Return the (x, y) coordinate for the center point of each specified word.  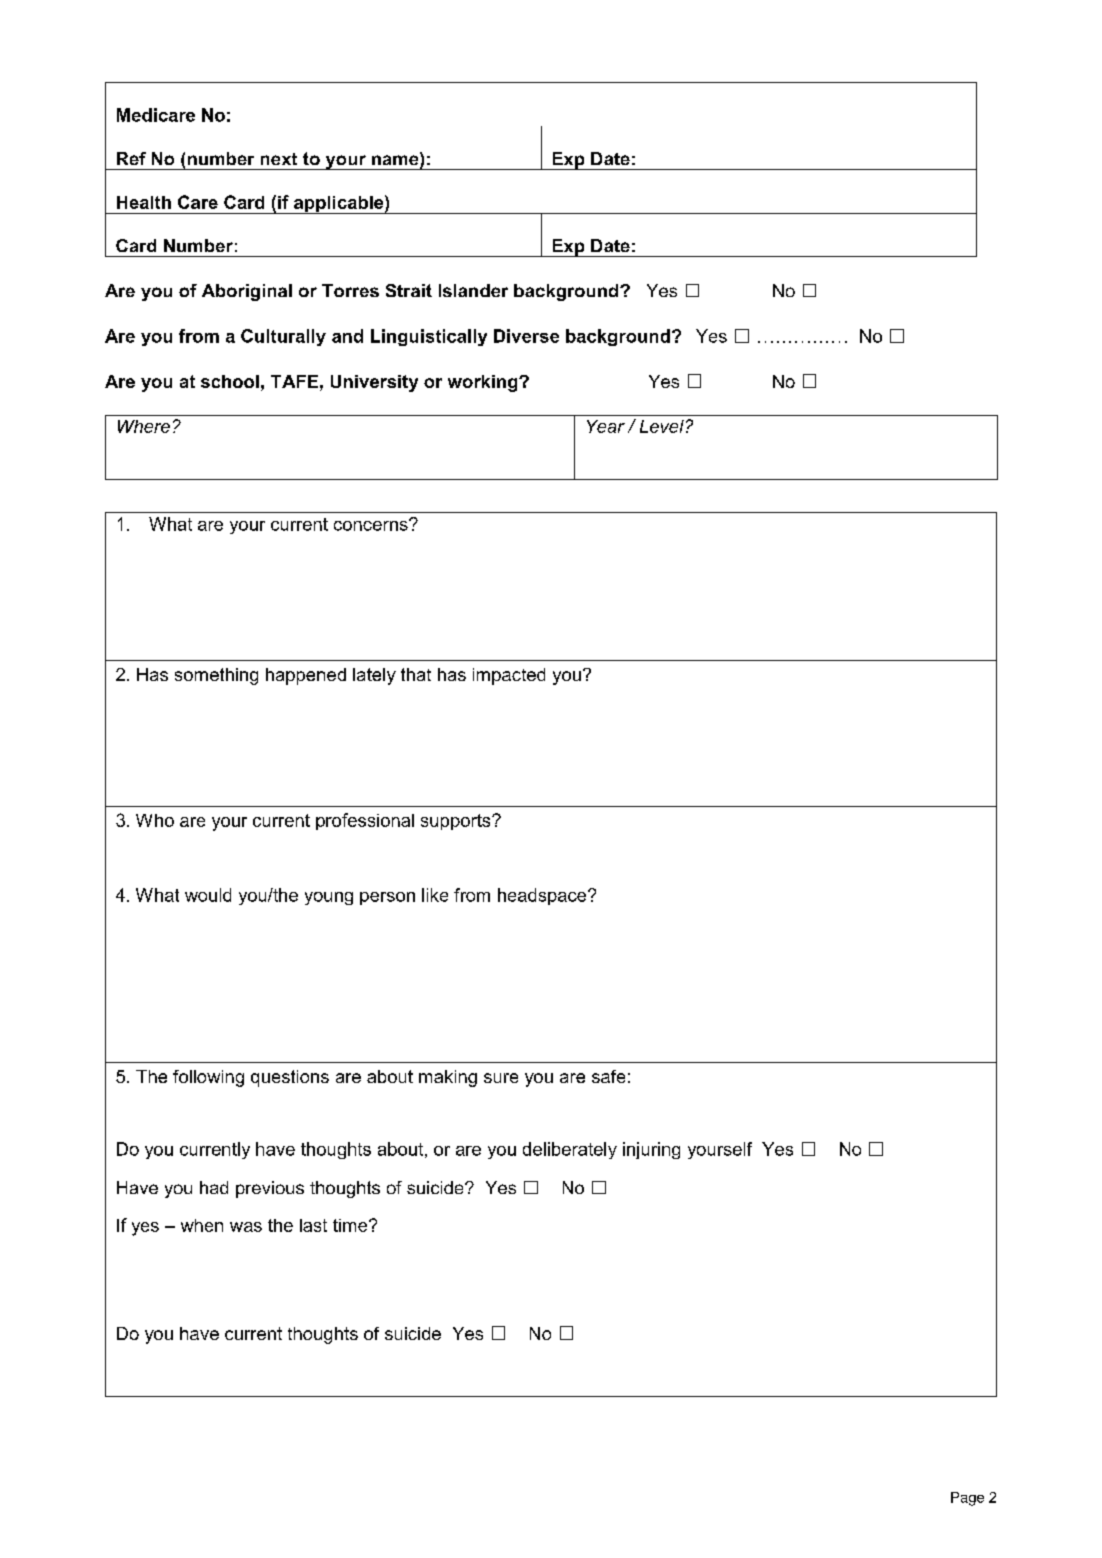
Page (967, 1499)
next (279, 159)
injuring (651, 1150)
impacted (509, 676)
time (351, 1225)
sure (501, 1078)
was (246, 1227)
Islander (473, 290)
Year (606, 426)
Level (662, 426)
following (208, 1078)
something (216, 676)
